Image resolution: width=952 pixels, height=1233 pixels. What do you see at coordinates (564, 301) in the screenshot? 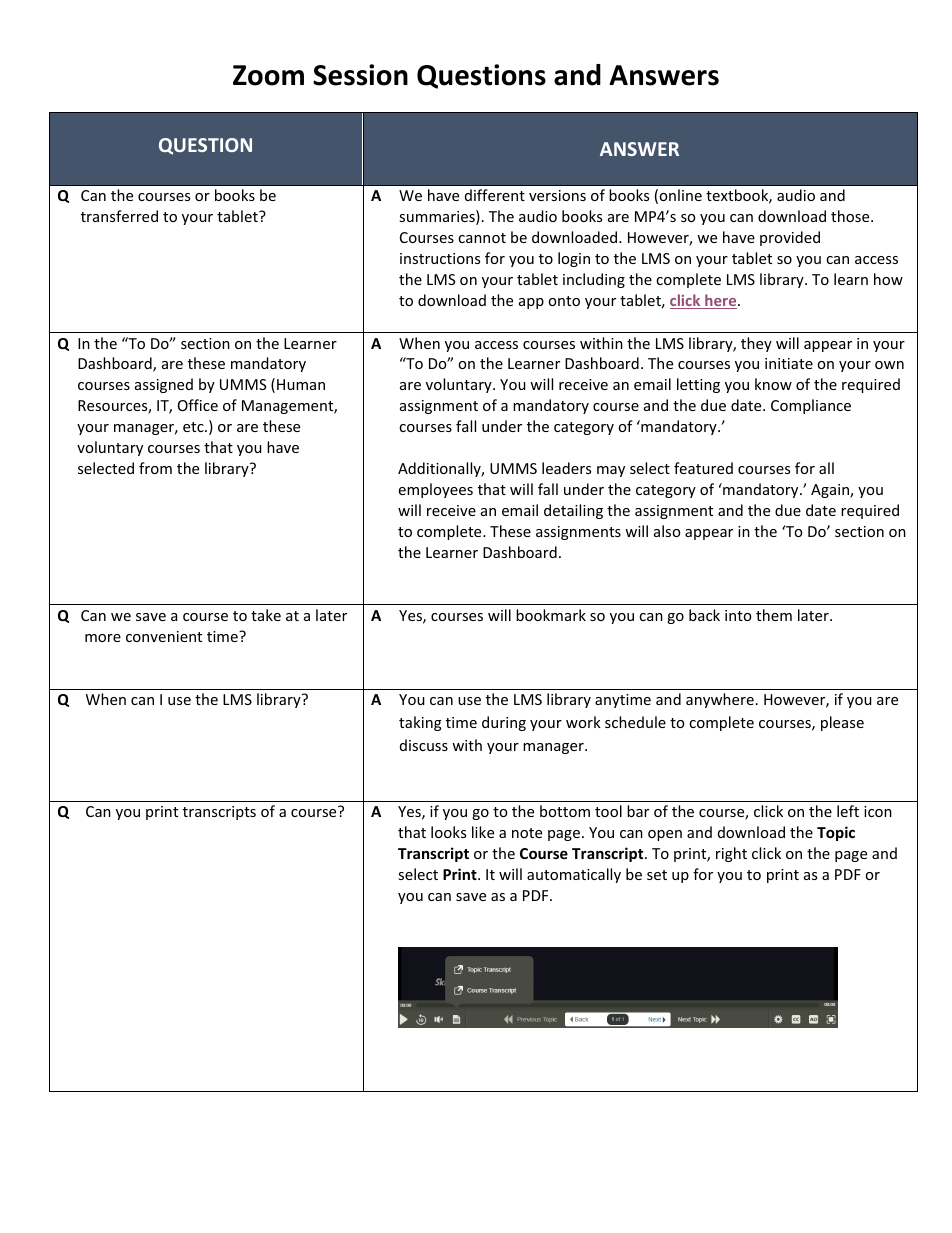
I see `onto` at bounding box center [564, 301].
